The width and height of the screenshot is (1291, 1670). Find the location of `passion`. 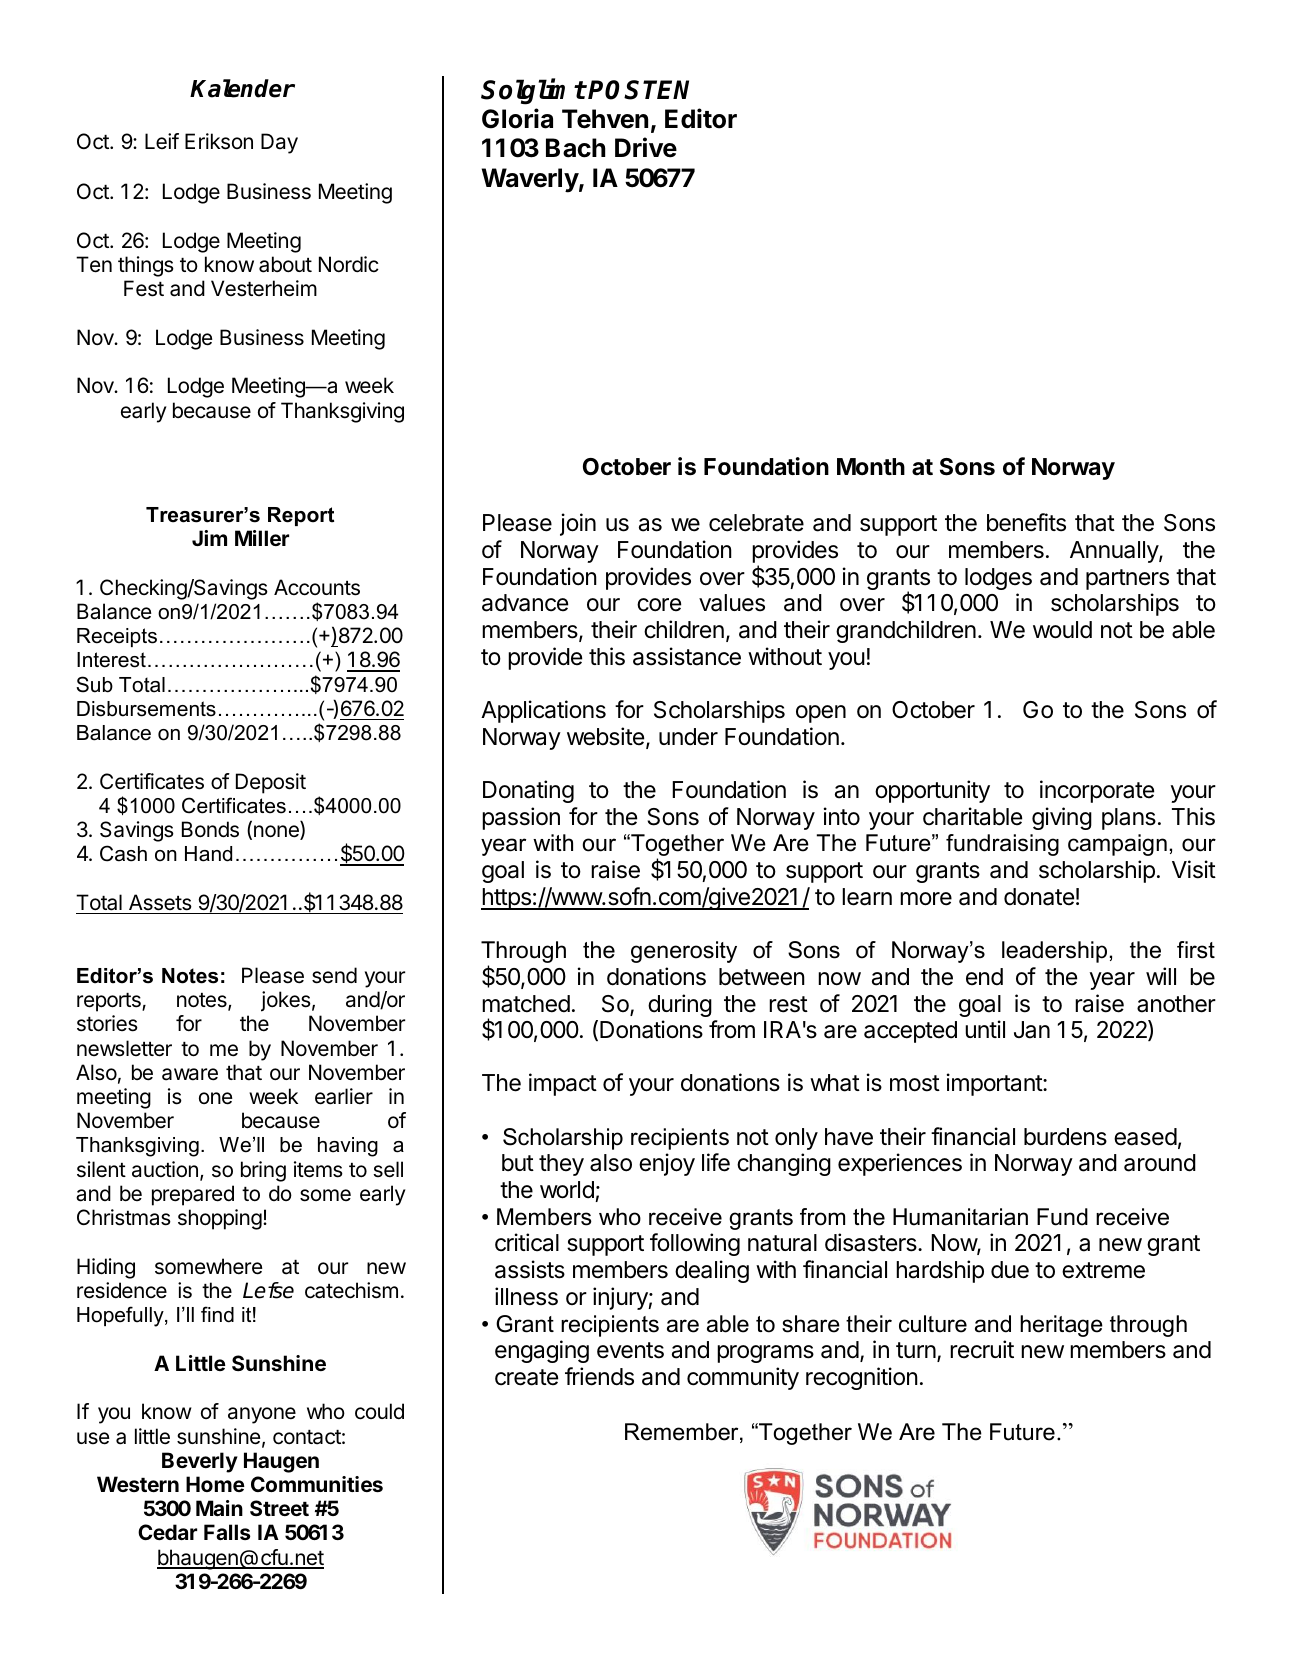

passion is located at coordinates (521, 818).
